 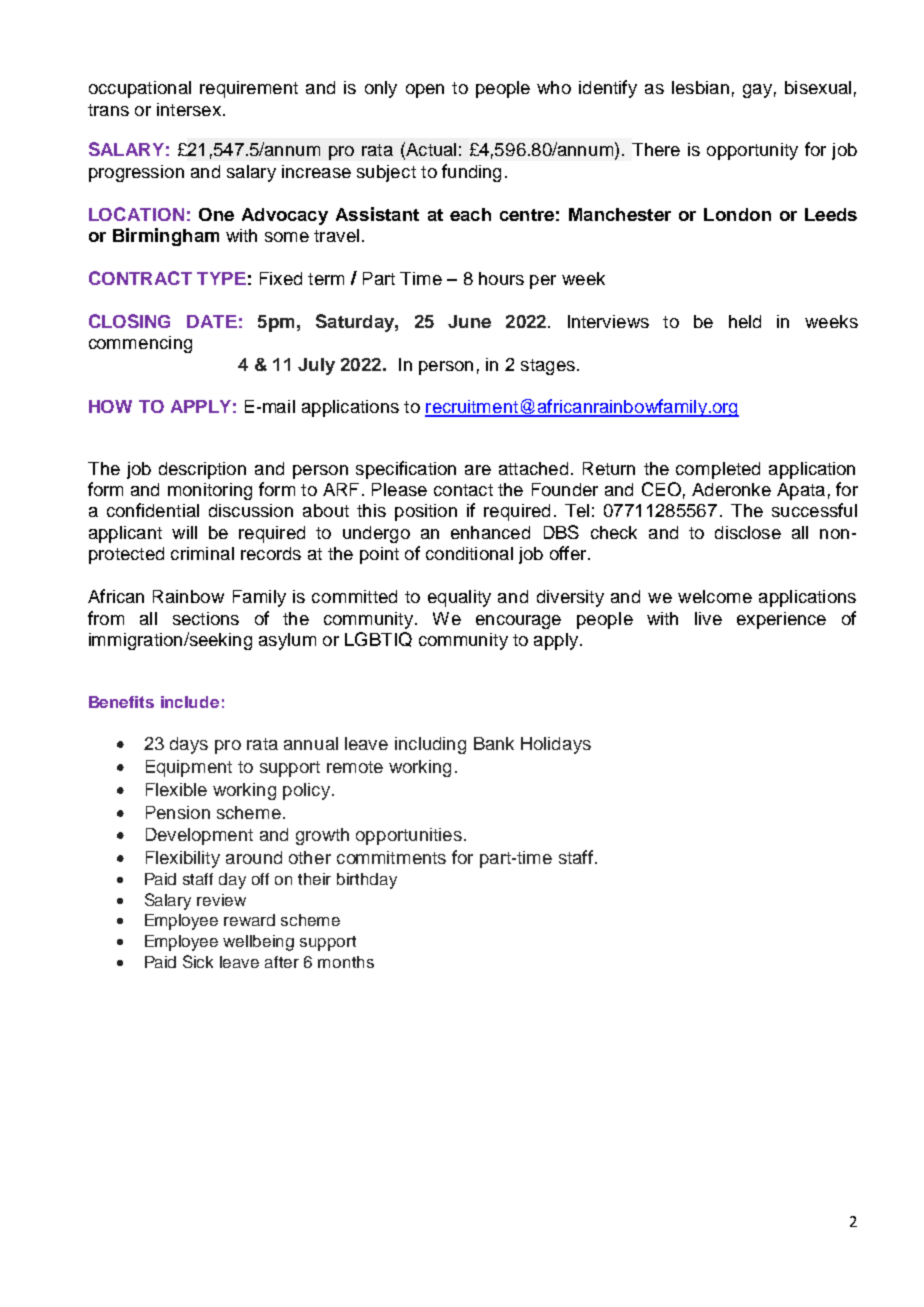 What do you see at coordinates (184, 532) in the page?
I see `will` at bounding box center [184, 532].
